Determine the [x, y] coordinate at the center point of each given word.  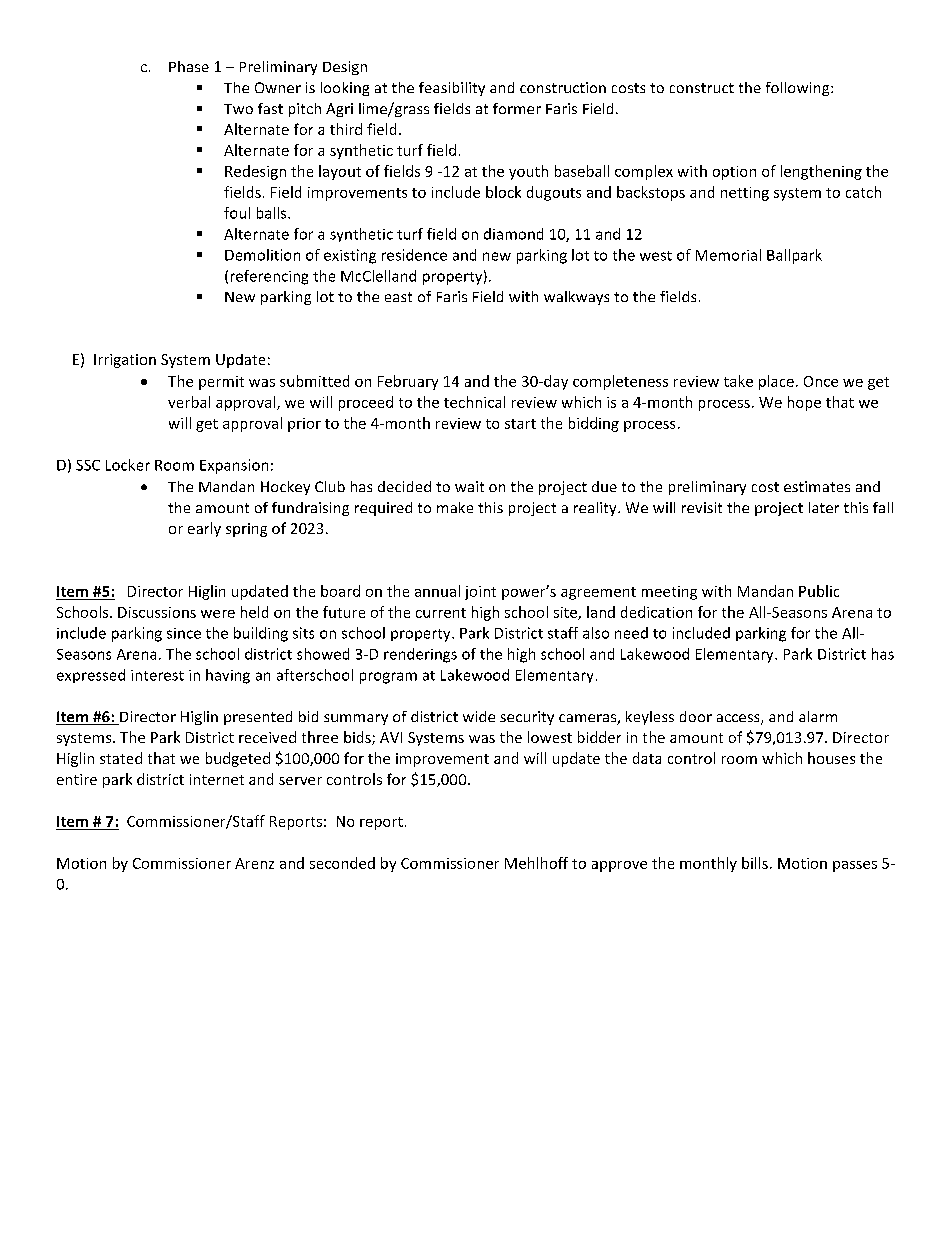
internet [217, 779]
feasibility [452, 89]
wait [469, 486]
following [799, 89]
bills [755, 863]
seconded [342, 863]
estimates [817, 486]
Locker [128, 465]
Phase [189, 66]
